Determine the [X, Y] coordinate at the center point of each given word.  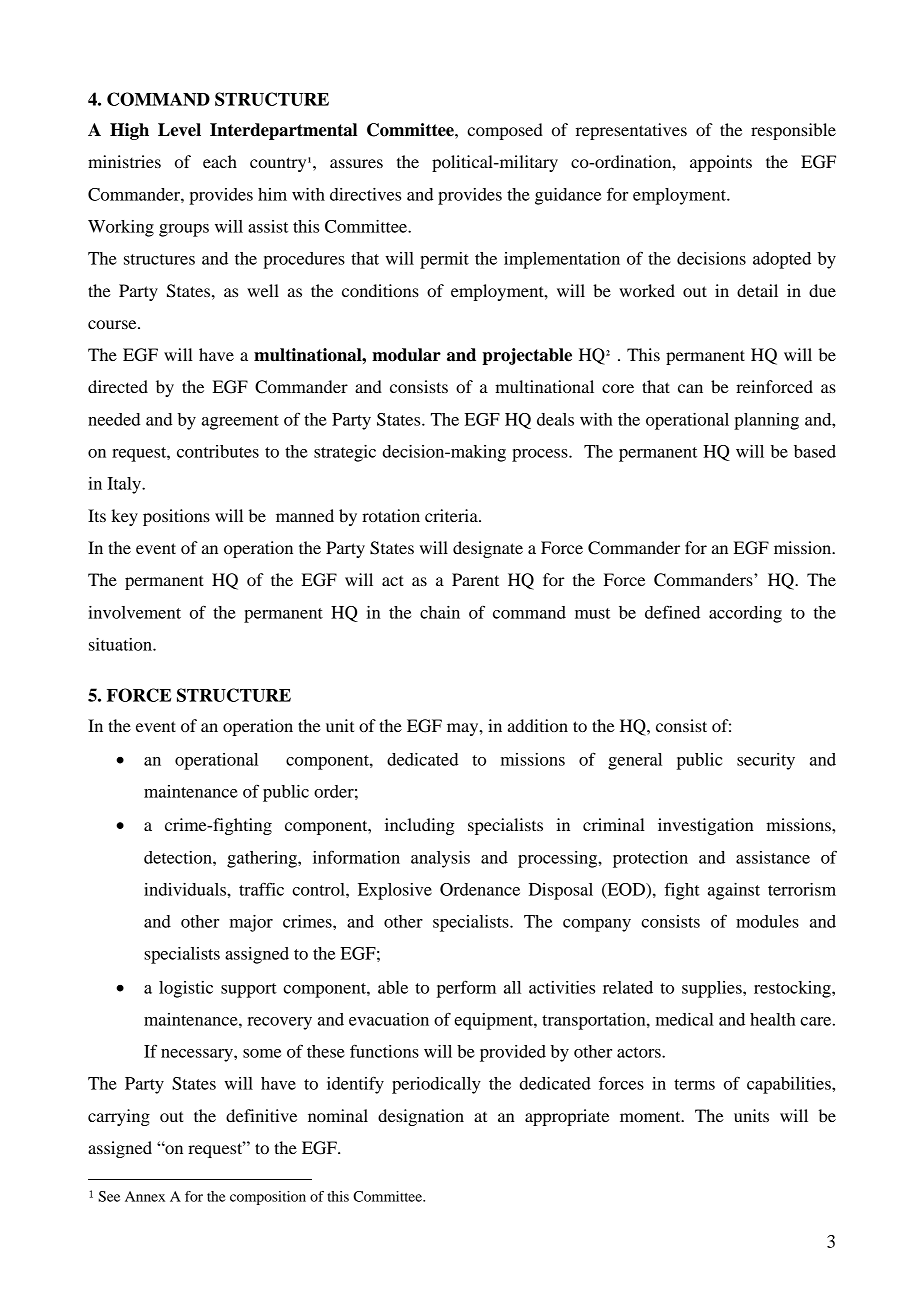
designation [421, 1117]
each [220, 161]
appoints [721, 163]
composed [505, 131]
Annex [145, 1196]
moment [651, 1116]
